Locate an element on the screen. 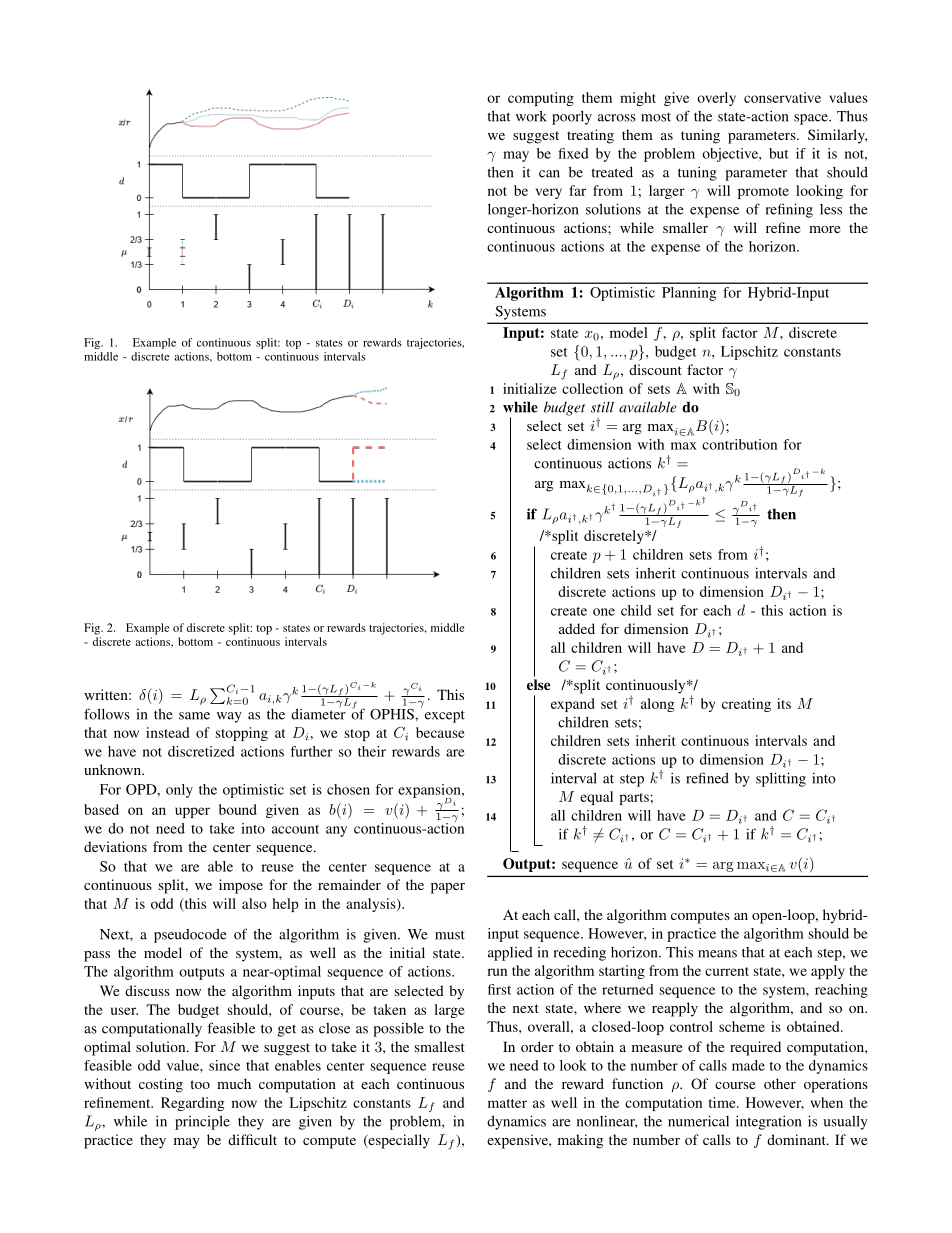  added is located at coordinates (577, 628).
